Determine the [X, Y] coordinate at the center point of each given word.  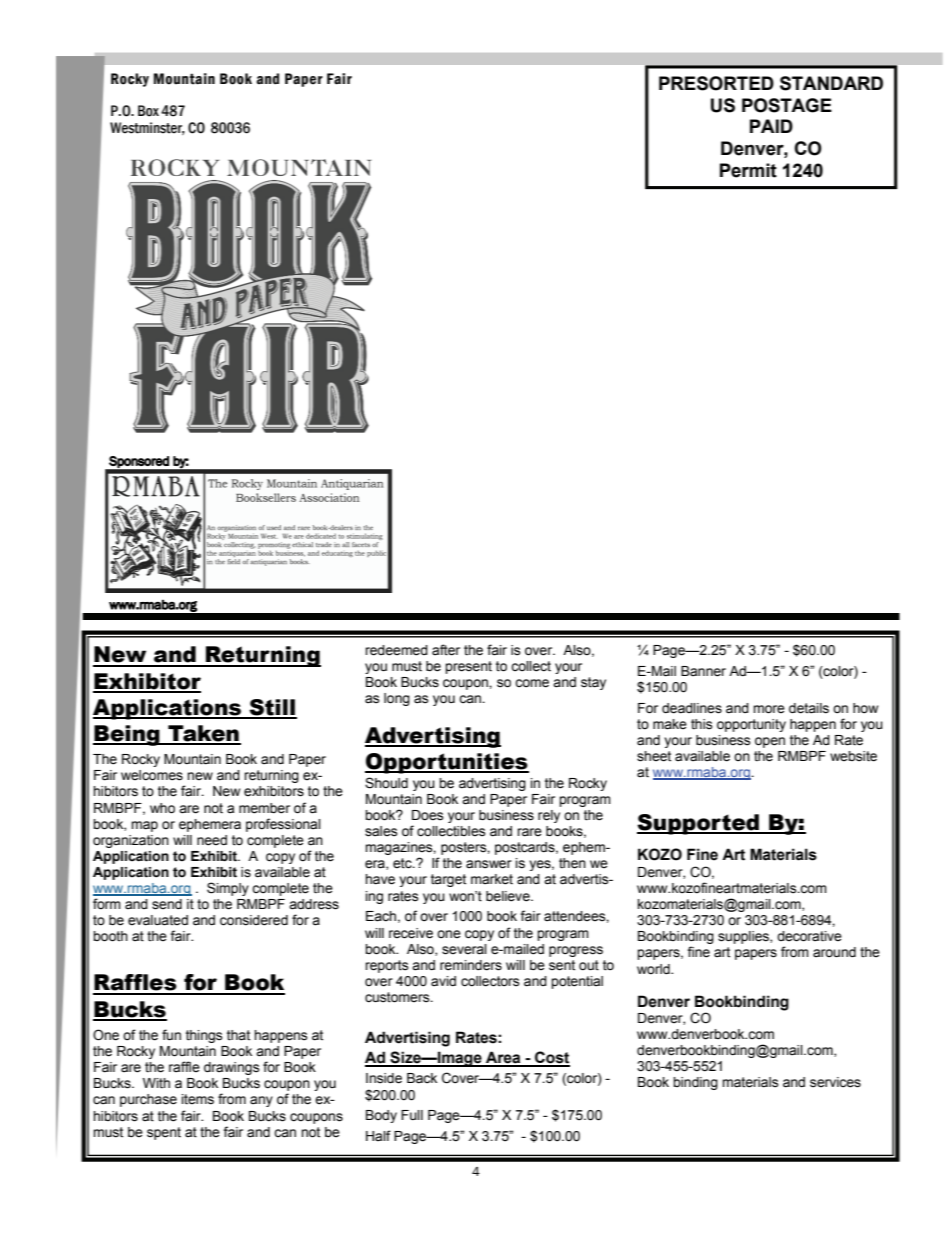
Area [503, 1058]
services [835, 1082]
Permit [748, 170]
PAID [771, 126]
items [198, 1099]
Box [148, 111]
